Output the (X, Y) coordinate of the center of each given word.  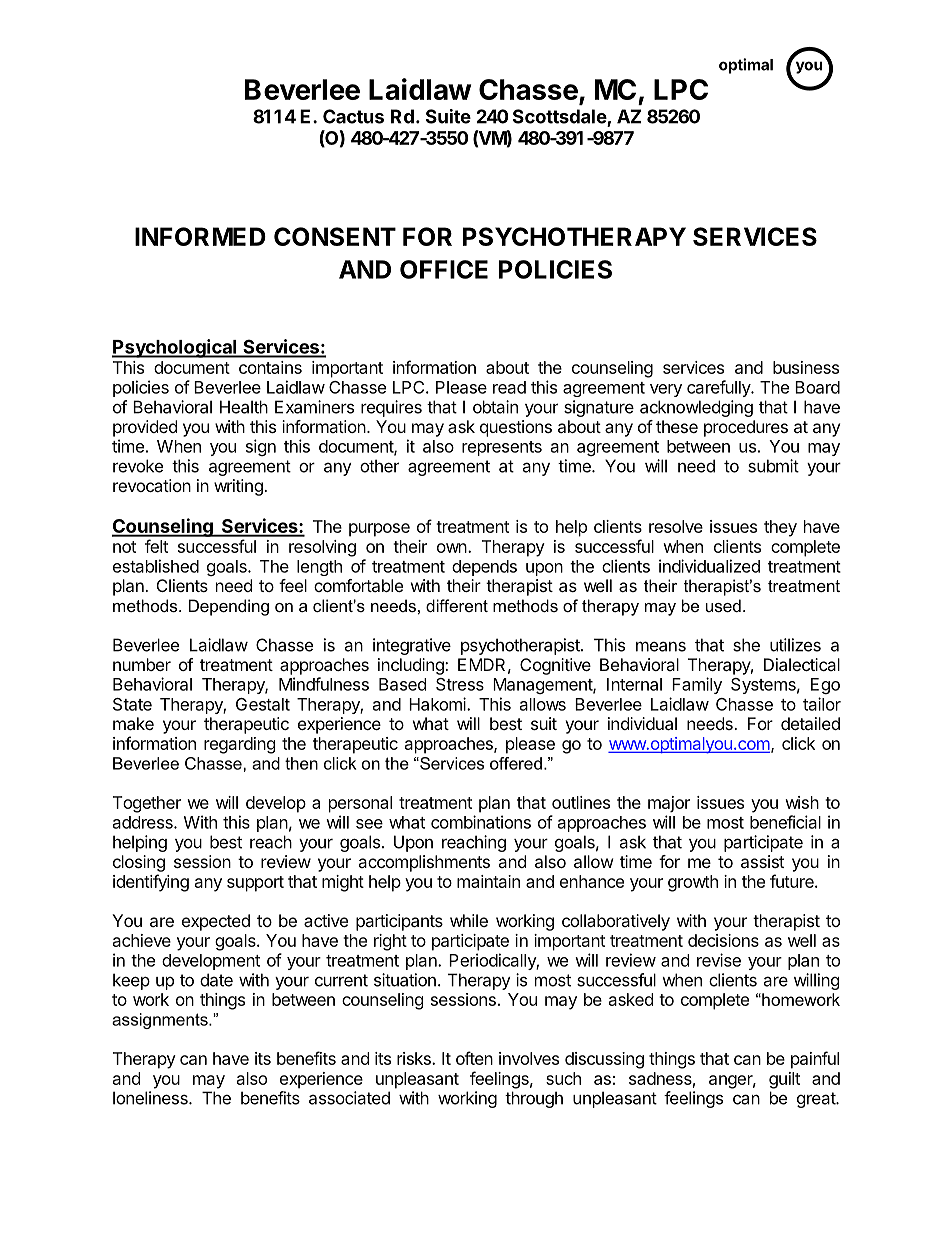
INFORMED (200, 236)
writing (239, 487)
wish (802, 802)
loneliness (151, 1098)
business (806, 367)
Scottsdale (560, 117)
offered (516, 763)
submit (773, 466)
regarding (240, 745)
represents (502, 448)
